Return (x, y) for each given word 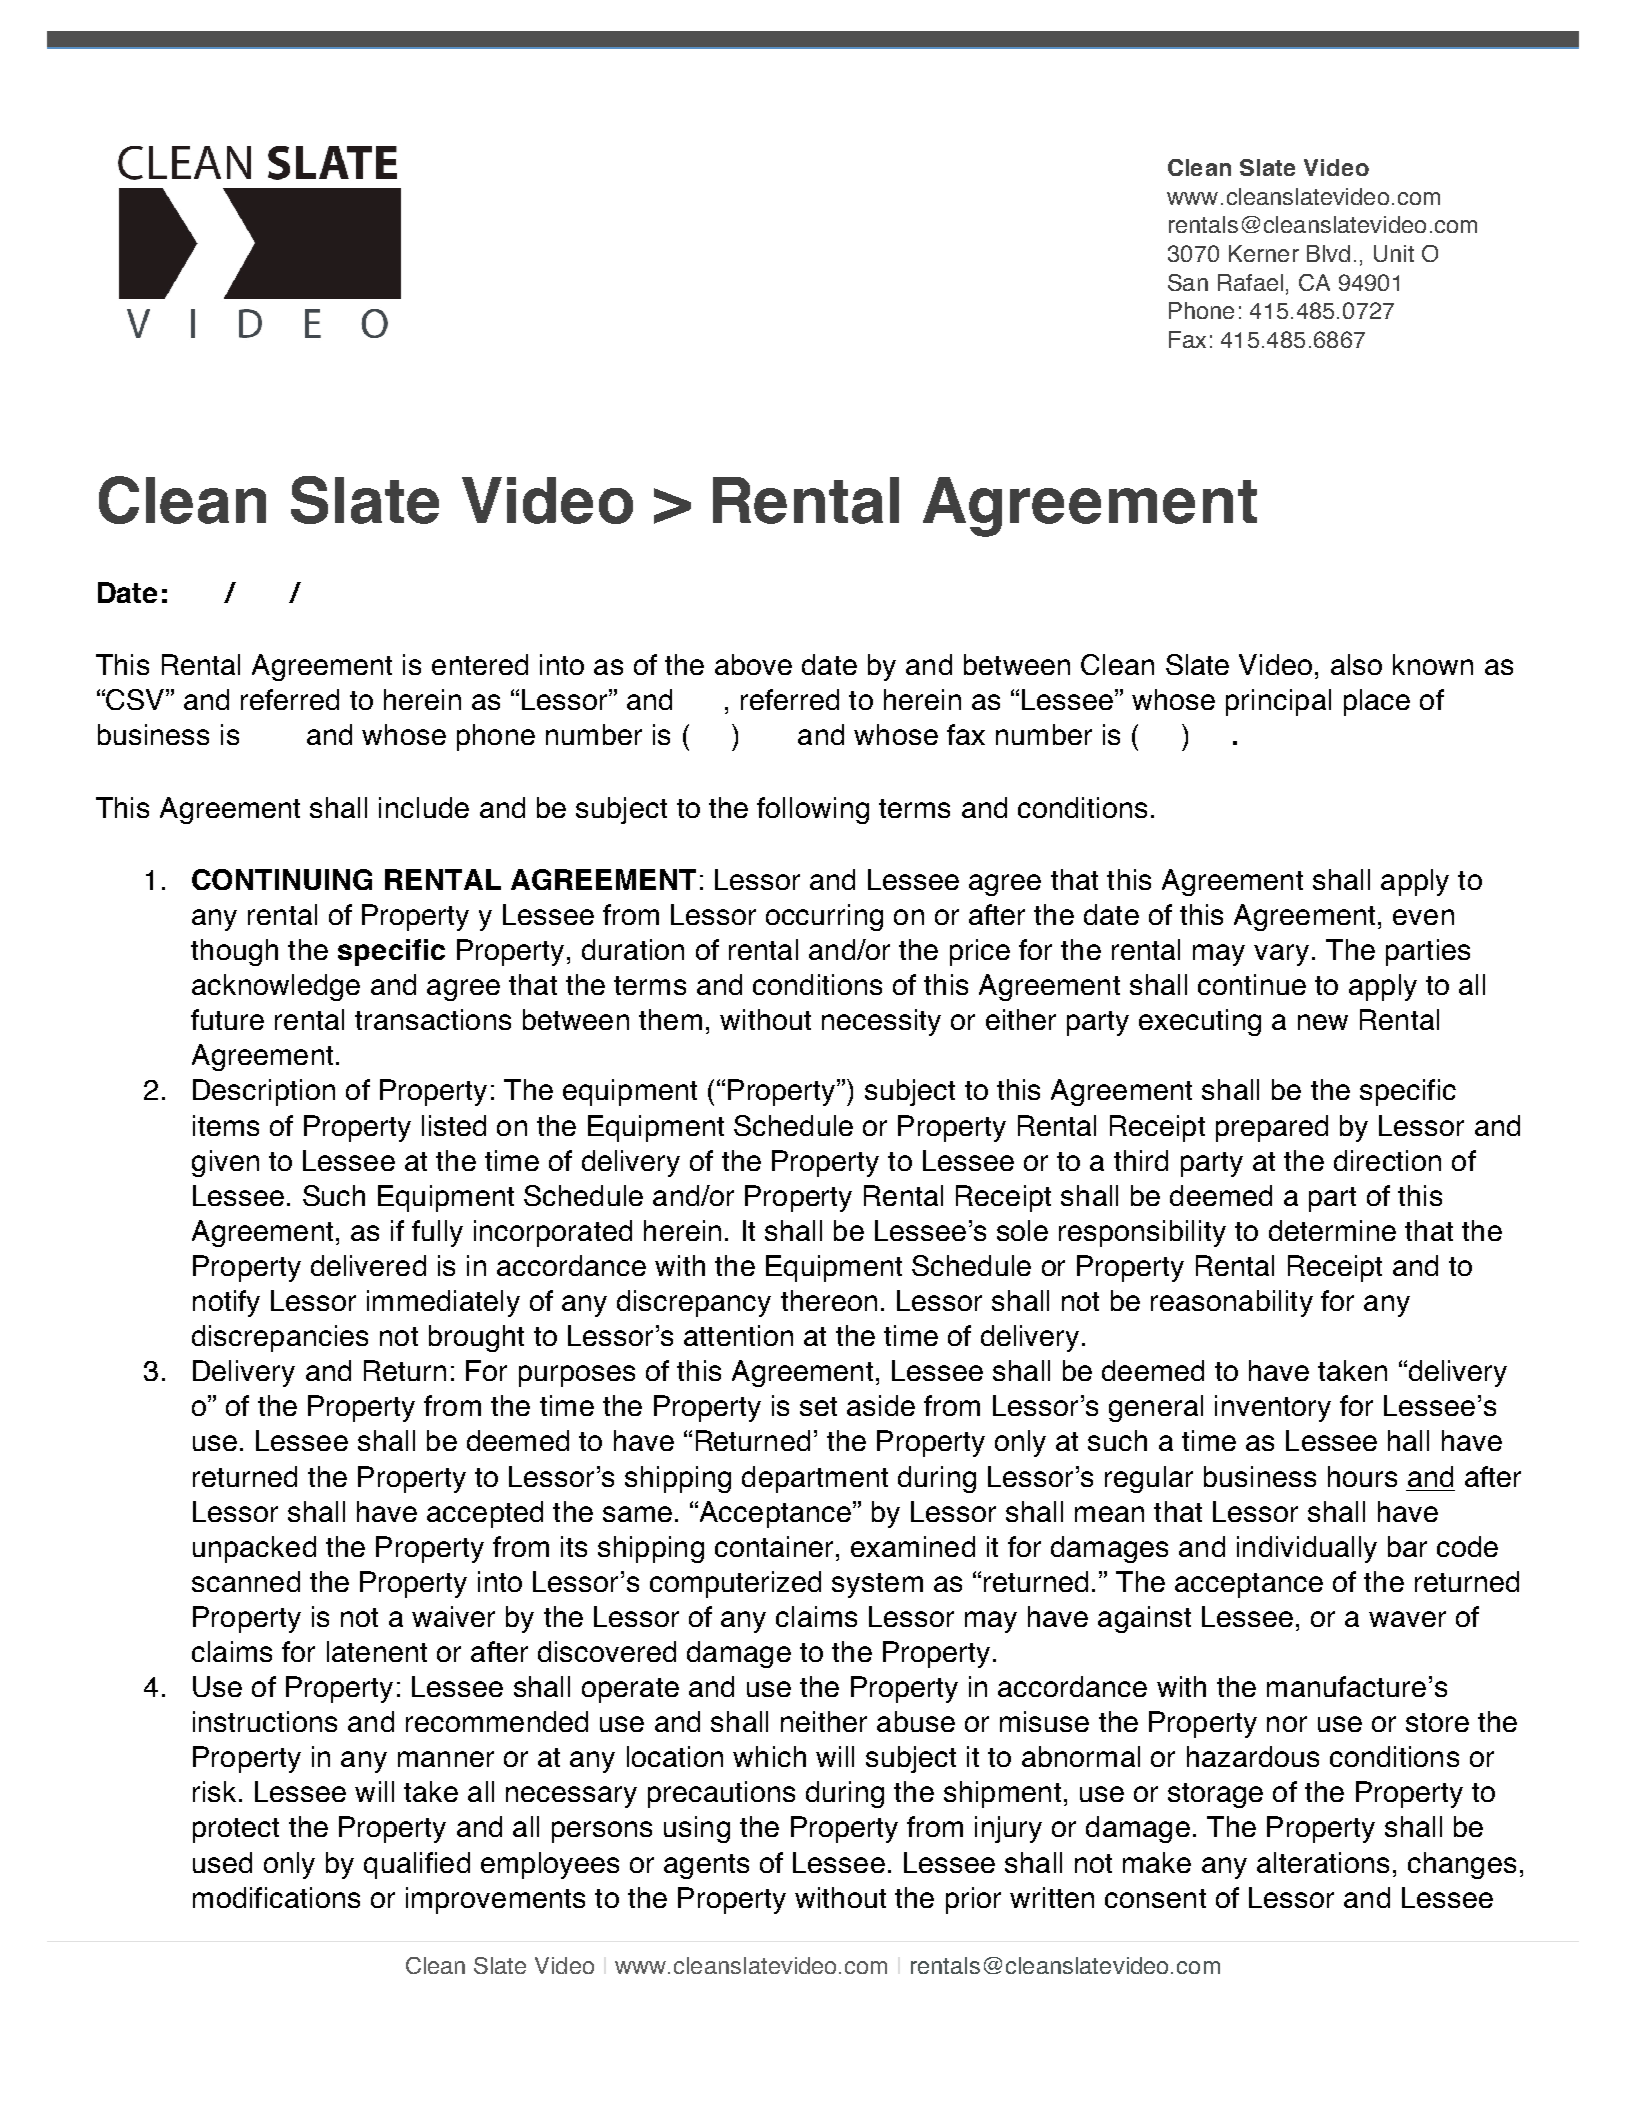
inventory (1273, 1408)
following (813, 810)
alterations (1323, 1862)
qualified (417, 1865)
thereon (829, 1300)
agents (706, 1866)
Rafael (1250, 282)
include (424, 807)
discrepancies (280, 1338)
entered (480, 664)
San (1188, 282)
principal (1278, 702)
